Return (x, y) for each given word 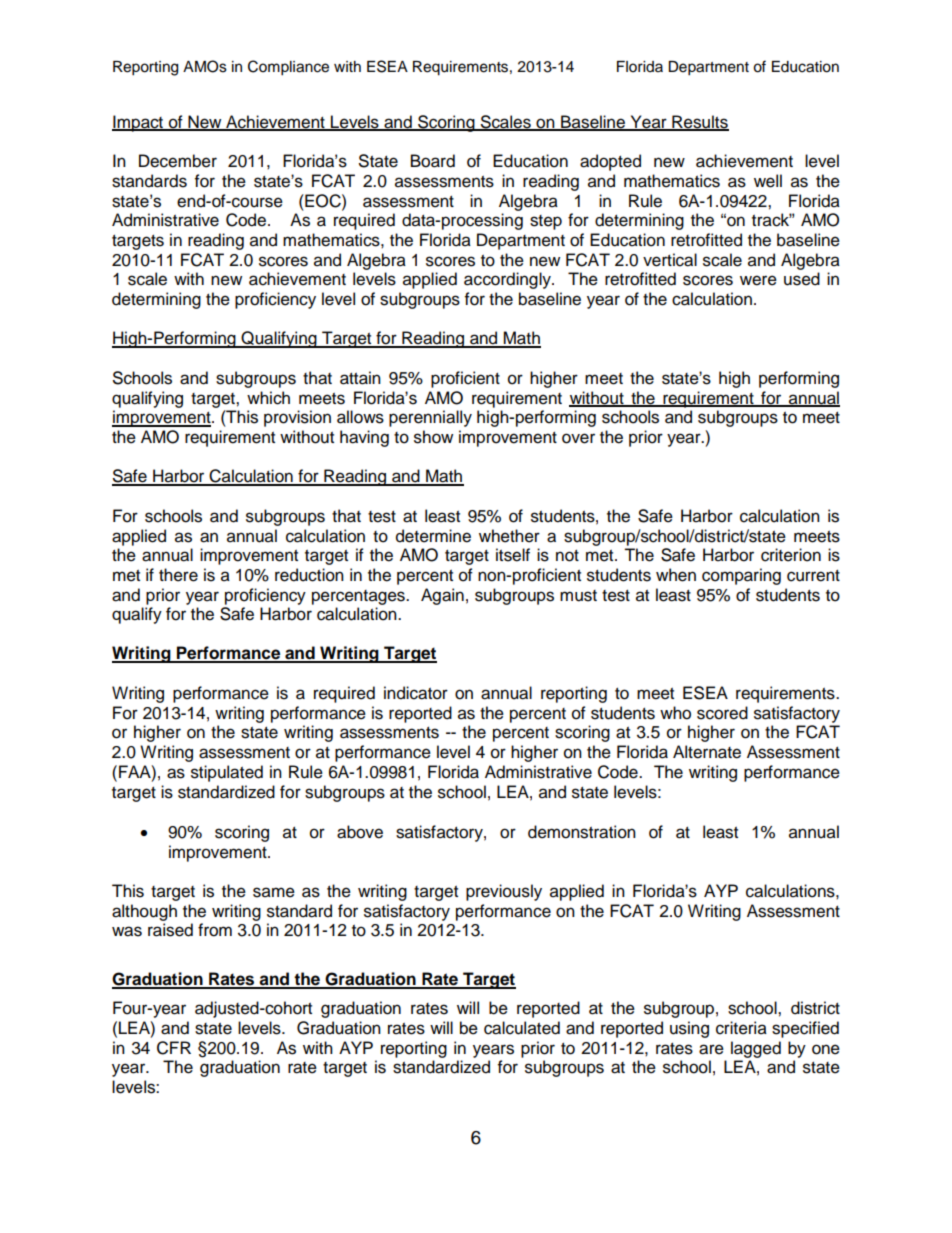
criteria (741, 1028)
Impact (139, 123)
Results (699, 123)
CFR (174, 1048)
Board (433, 161)
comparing (741, 576)
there (178, 575)
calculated (522, 1028)
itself (513, 555)
